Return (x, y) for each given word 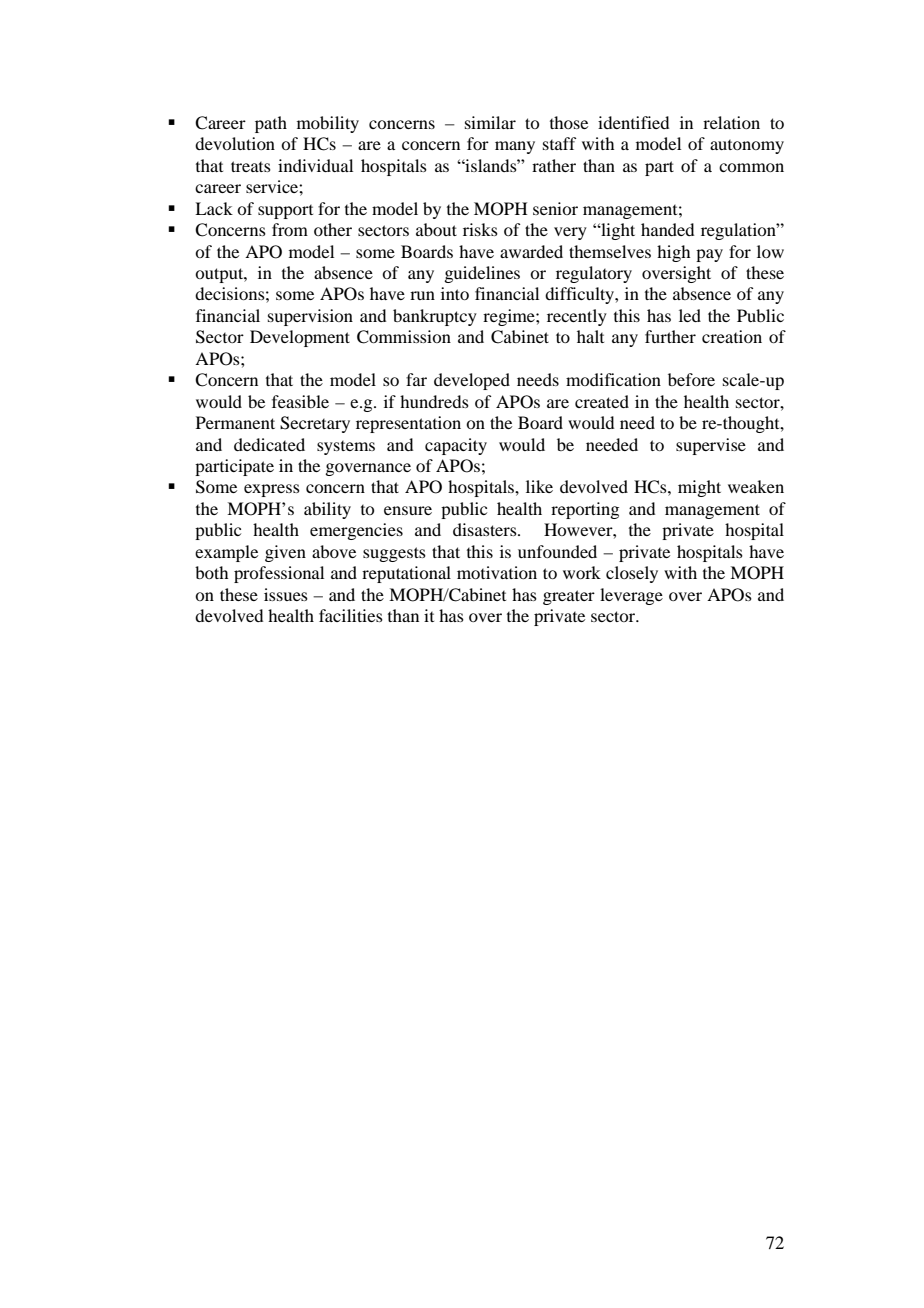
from (290, 229)
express (272, 490)
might (699, 488)
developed (472, 381)
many (515, 147)
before (691, 379)
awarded (531, 251)
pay (709, 255)
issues (286, 594)
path (271, 124)
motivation (497, 572)
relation (731, 122)
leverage (631, 596)
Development (300, 338)
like (539, 486)
